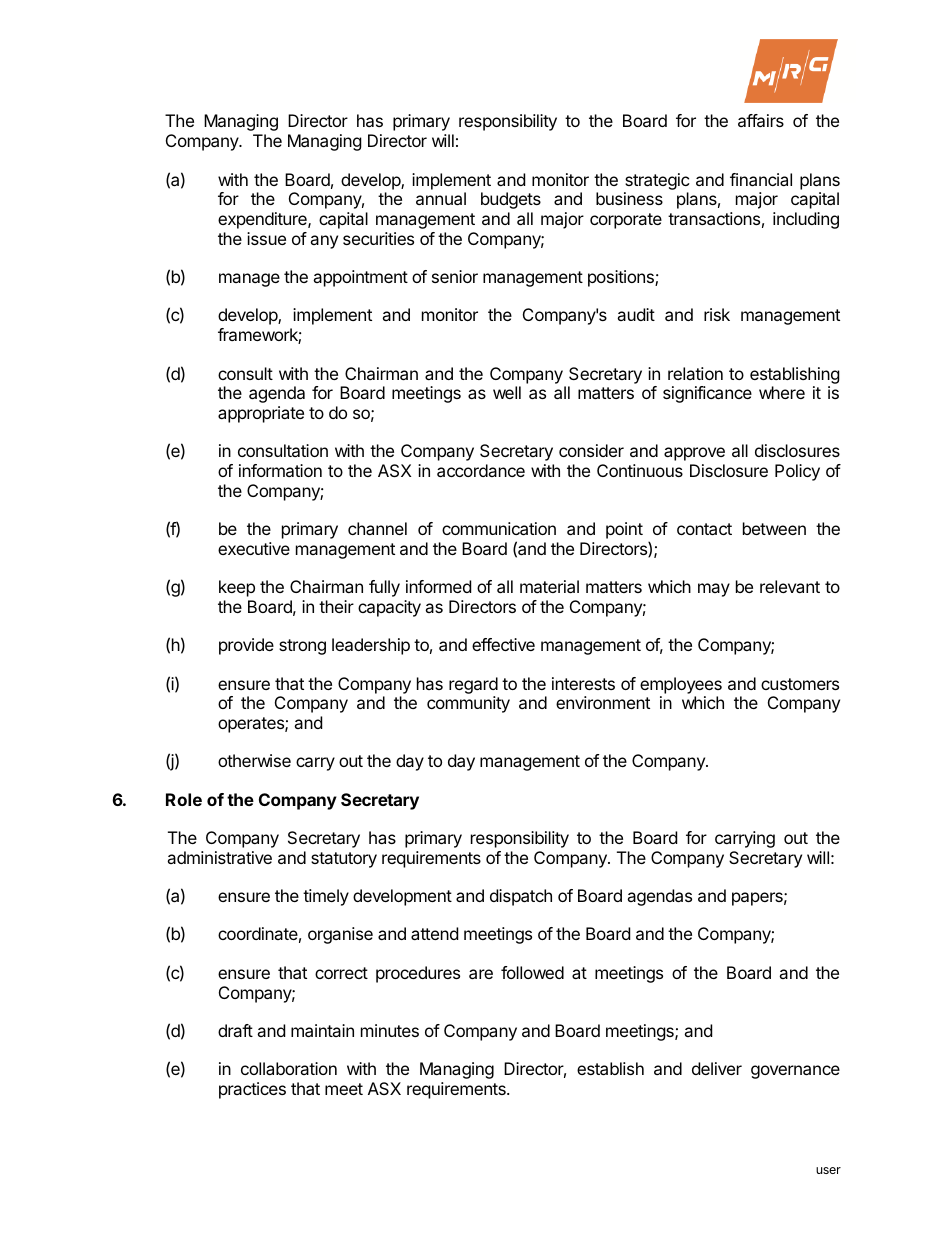 The image size is (952, 1233). What do you see at coordinates (263, 220) in the screenshot?
I see `expenditure` at bounding box center [263, 220].
